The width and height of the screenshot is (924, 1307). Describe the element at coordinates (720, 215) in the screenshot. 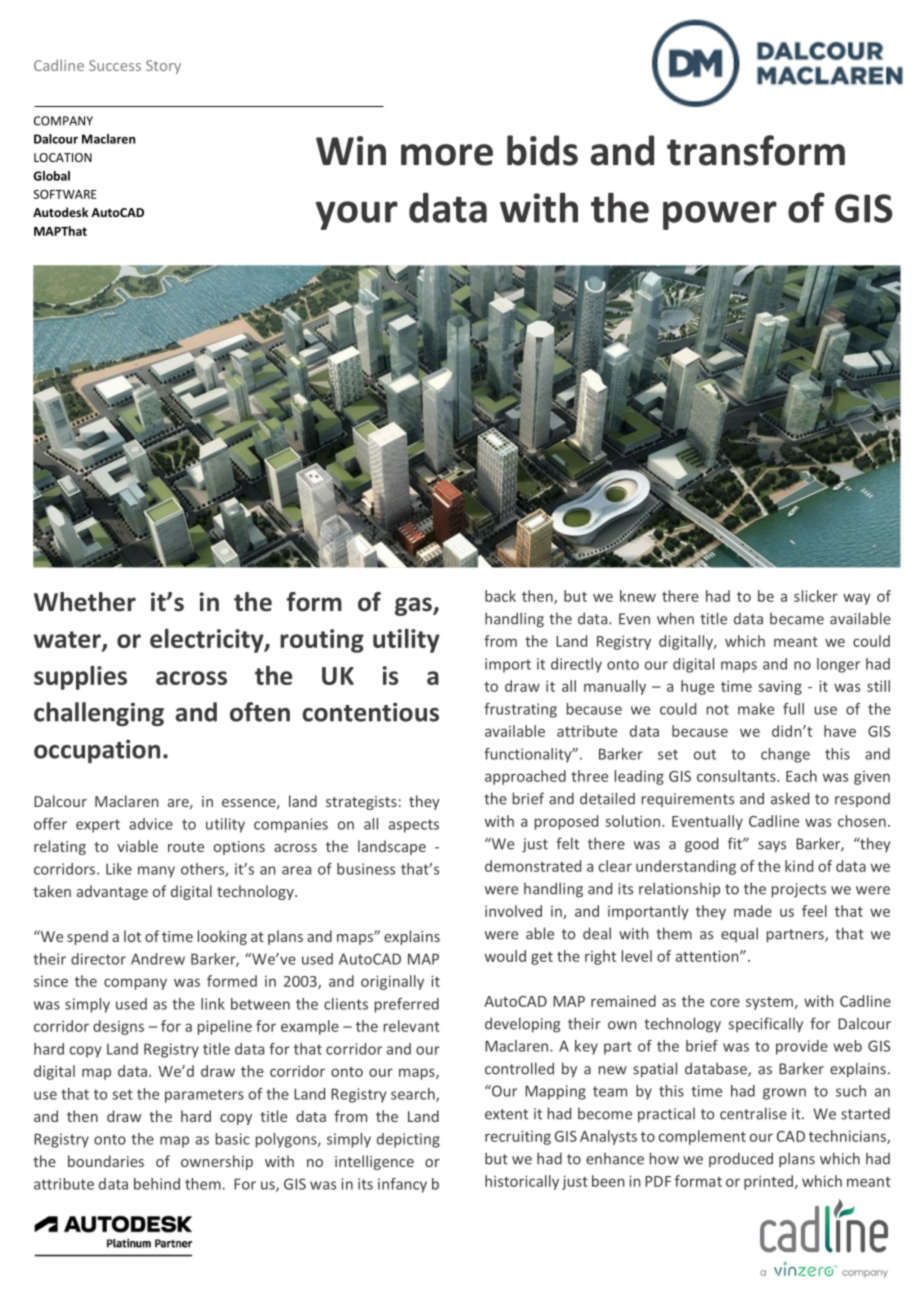

I see `power` at that location.
